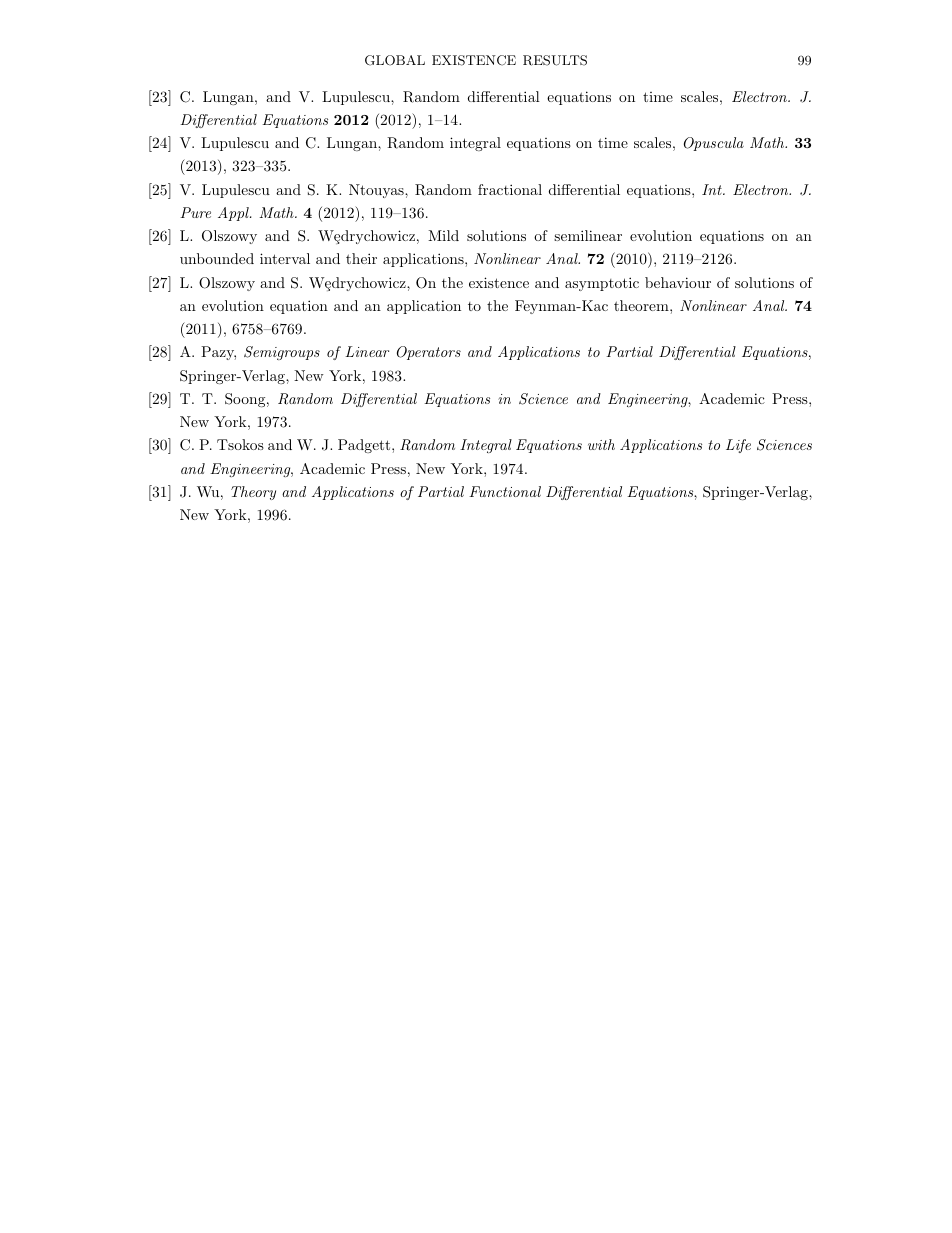 This screenshot has height=1233, width=952. What do you see at coordinates (642, 305) in the screenshot?
I see `theorem` at bounding box center [642, 305].
